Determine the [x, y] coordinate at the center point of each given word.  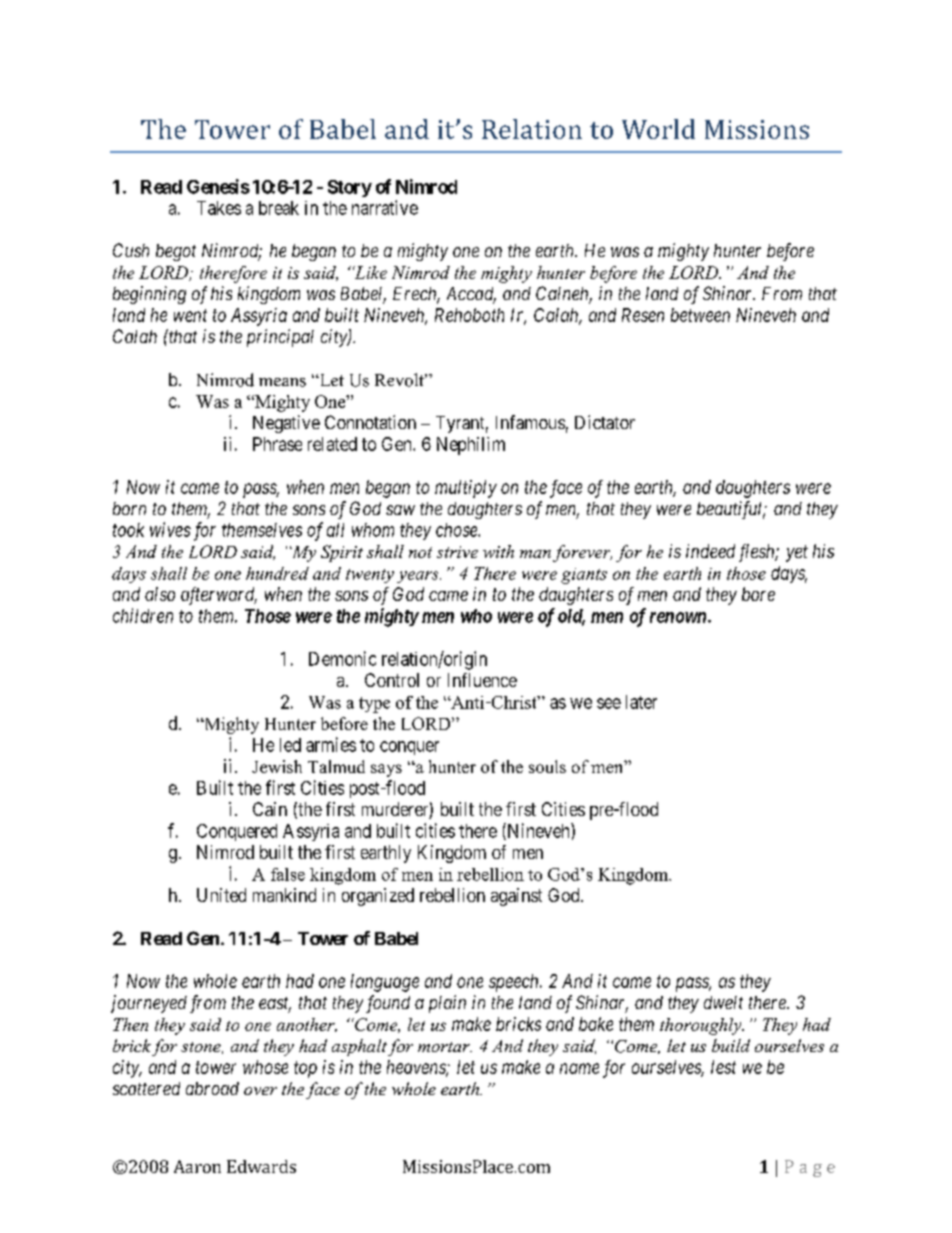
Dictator [605, 422]
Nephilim [471, 446]
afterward [219, 596]
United [221, 895]
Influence [482, 680]
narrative [385, 207]
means [282, 382]
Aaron [197, 1166]
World [658, 129]
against [516, 897]
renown [679, 617]
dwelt [723, 1002]
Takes [219, 208]
